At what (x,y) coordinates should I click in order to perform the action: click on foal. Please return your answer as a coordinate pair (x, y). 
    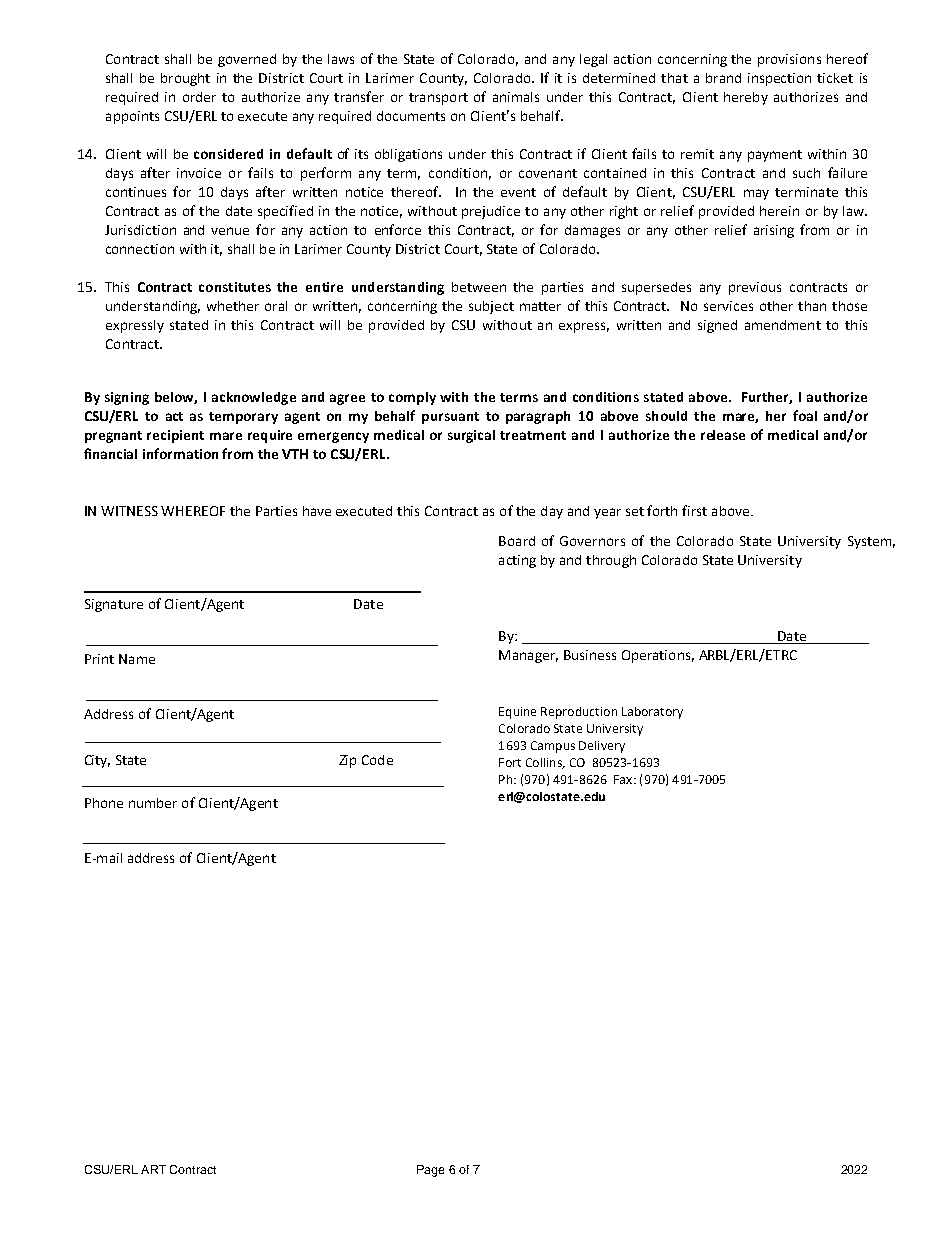
    Looking at the image, I should click on (805, 415).
